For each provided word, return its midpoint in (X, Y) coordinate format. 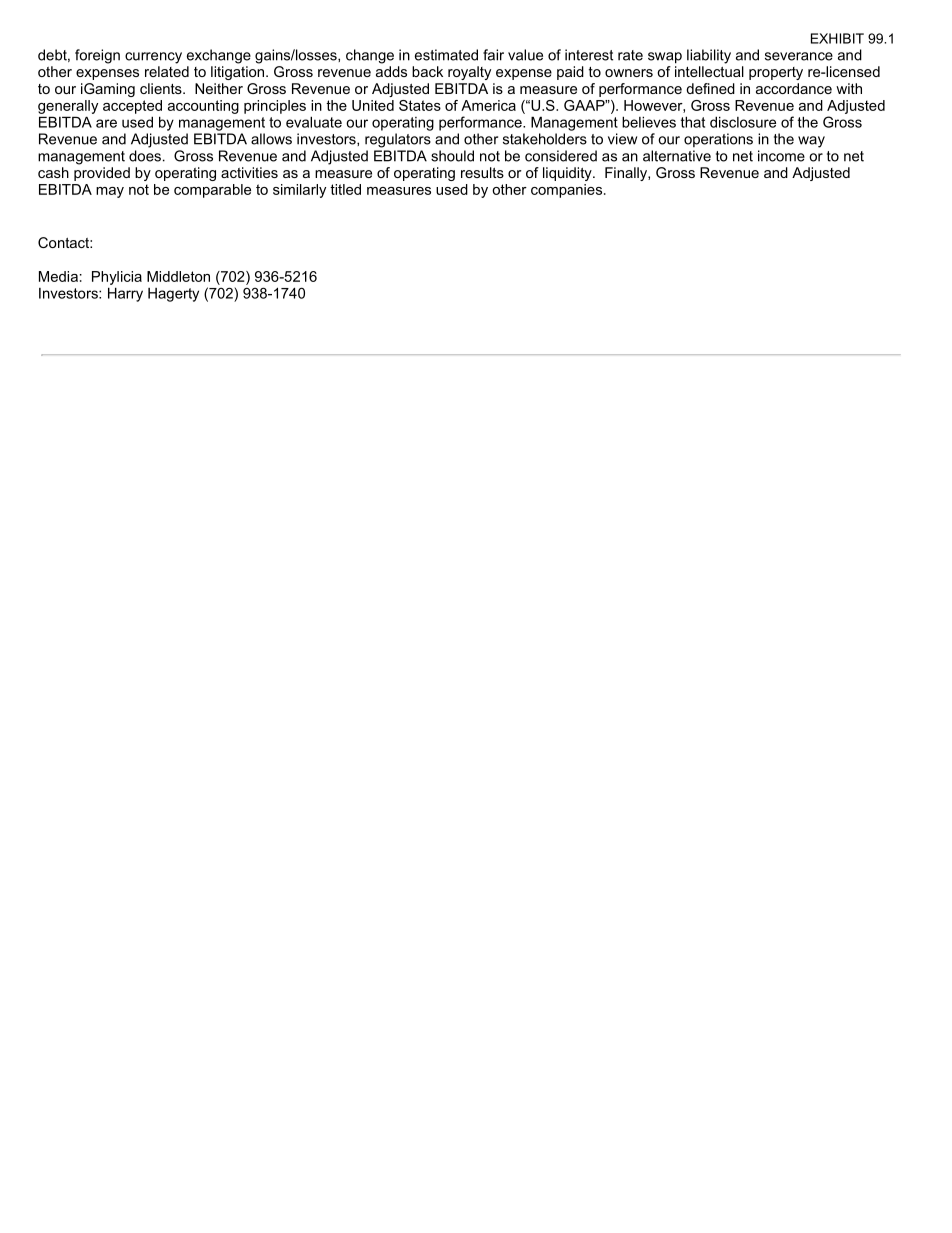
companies (566, 191)
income (781, 156)
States (420, 105)
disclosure (743, 122)
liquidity (568, 174)
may (110, 192)
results (482, 172)
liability (709, 56)
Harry (125, 294)
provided (102, 174)
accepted (132, 107)
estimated (446, 55)
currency (153, 58)
